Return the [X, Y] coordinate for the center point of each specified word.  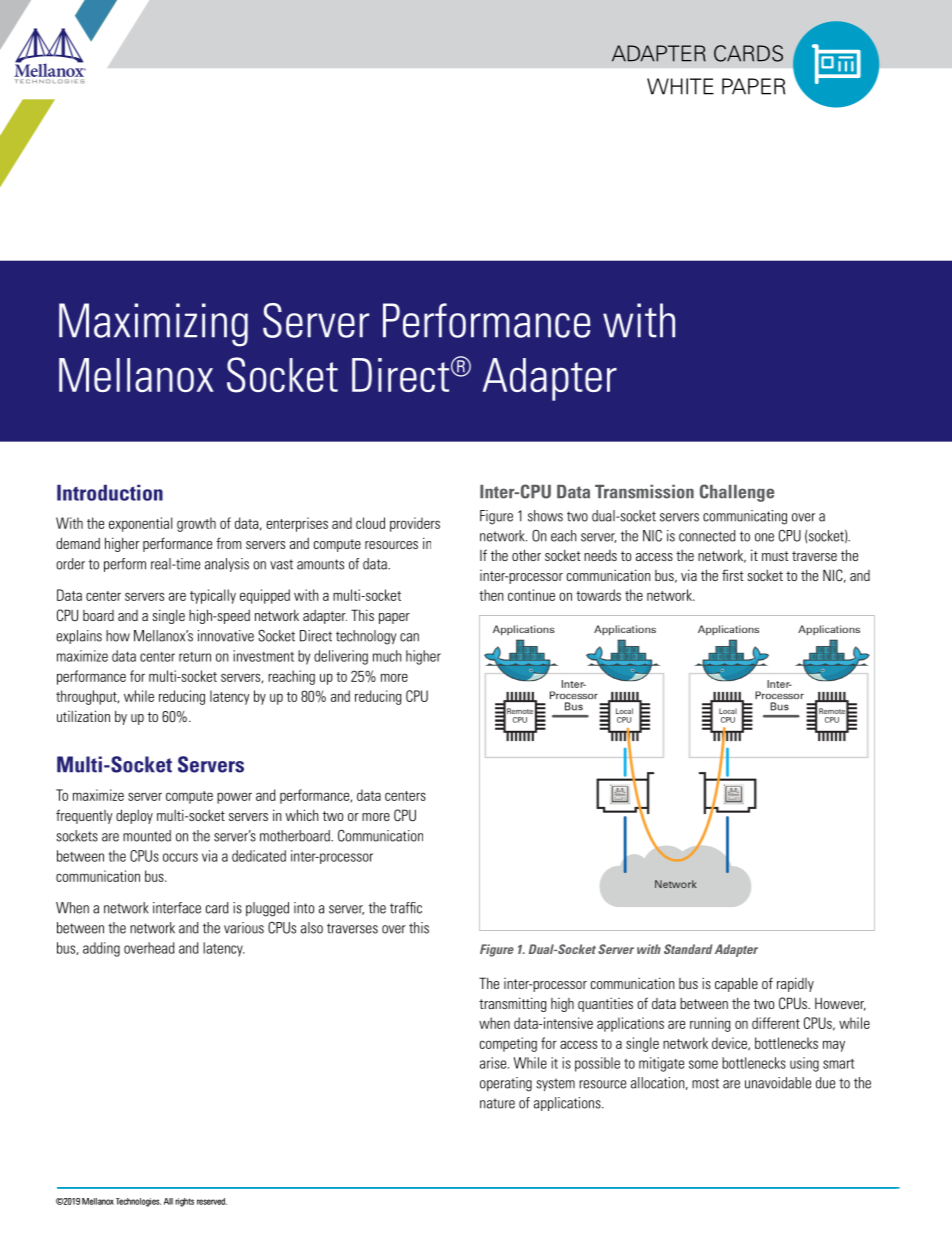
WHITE [680, 86]
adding [101, 949]
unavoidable [778, 1083]
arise [494, 1063]
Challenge [737, 493]
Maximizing [153, 325]
